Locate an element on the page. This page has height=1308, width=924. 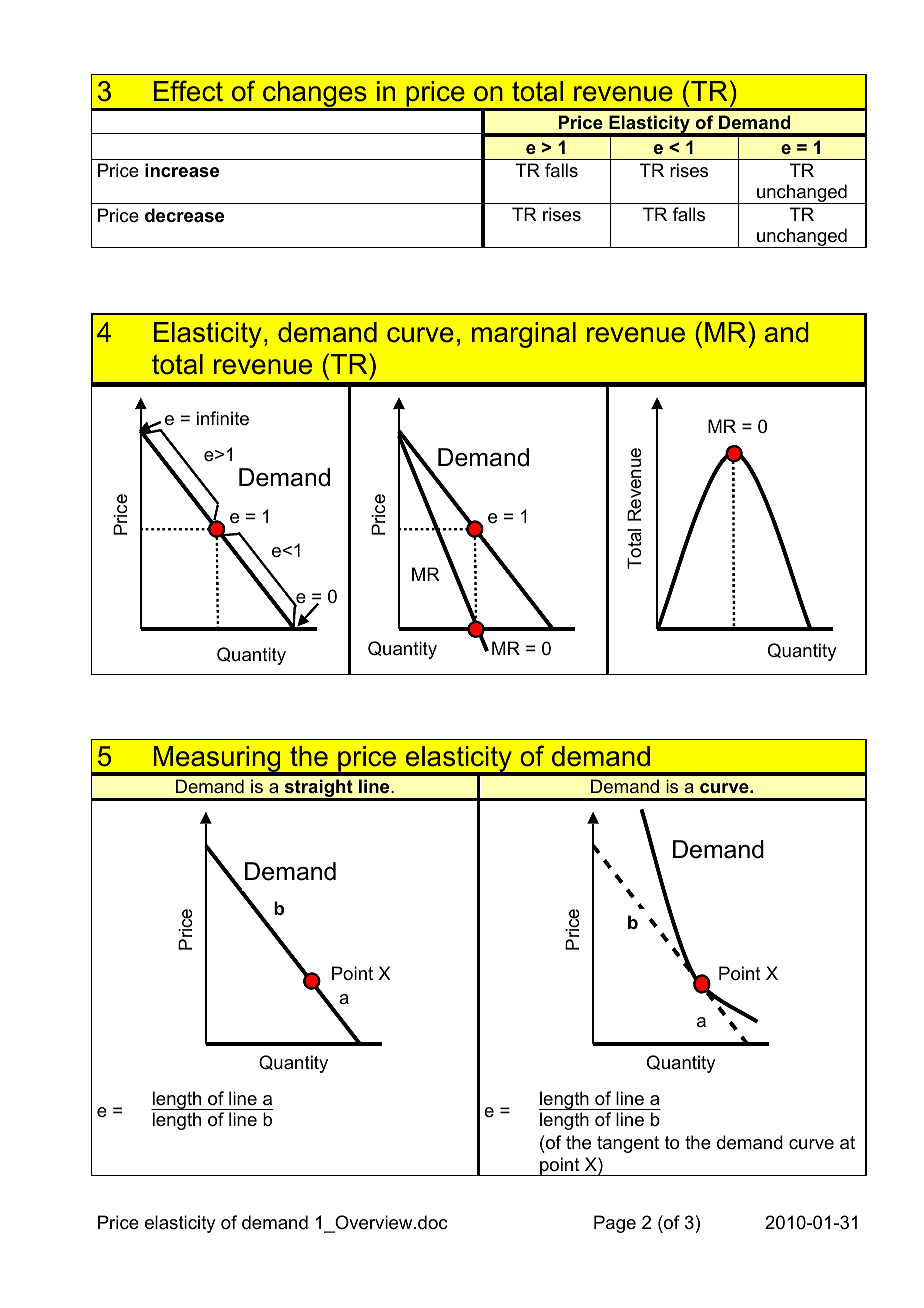
Effect is located at coordinates (188, 91).
